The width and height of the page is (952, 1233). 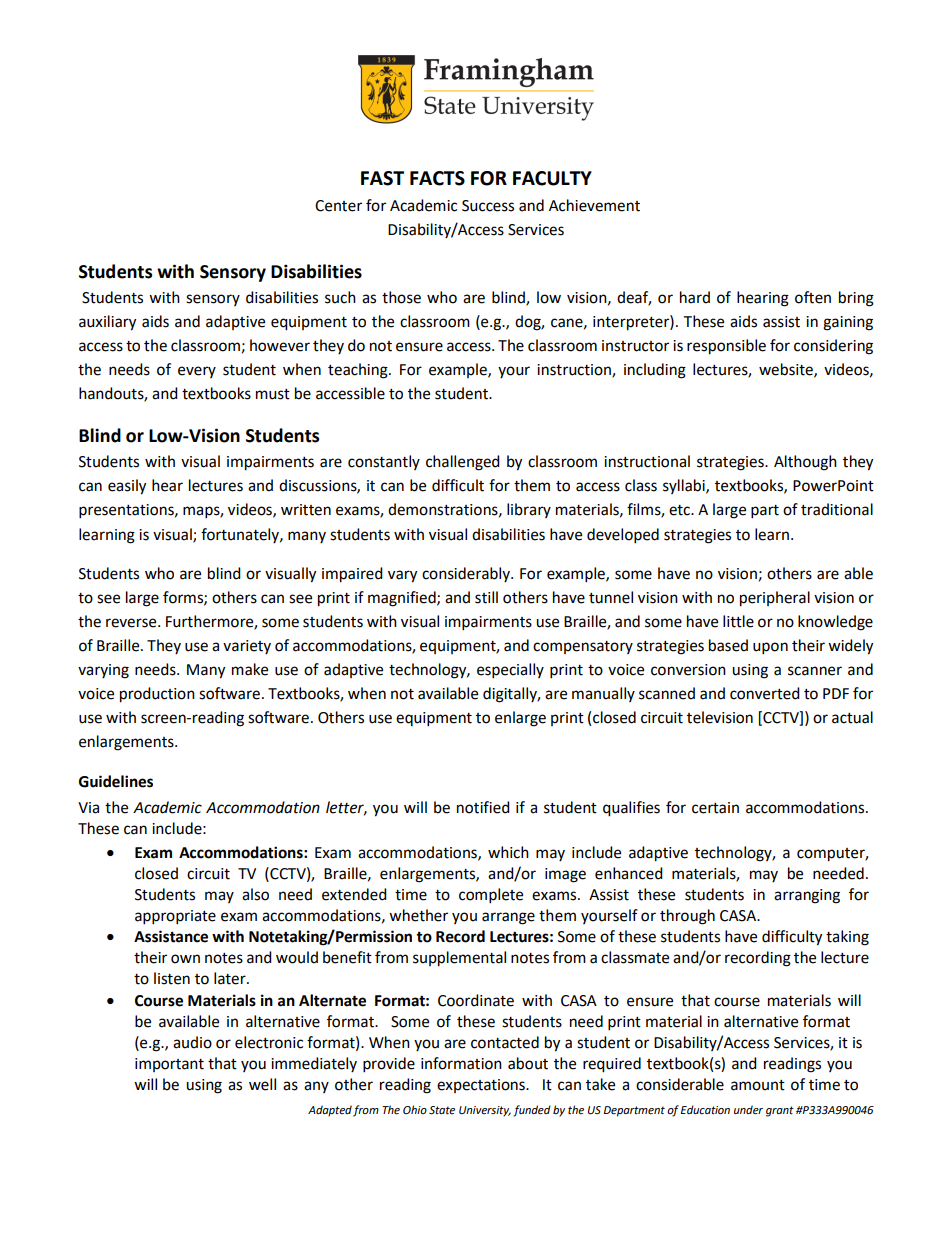 What do you see at coordinates (482, 1086) in the page?
I see `expectations` at bounding box center [482, 1086].
